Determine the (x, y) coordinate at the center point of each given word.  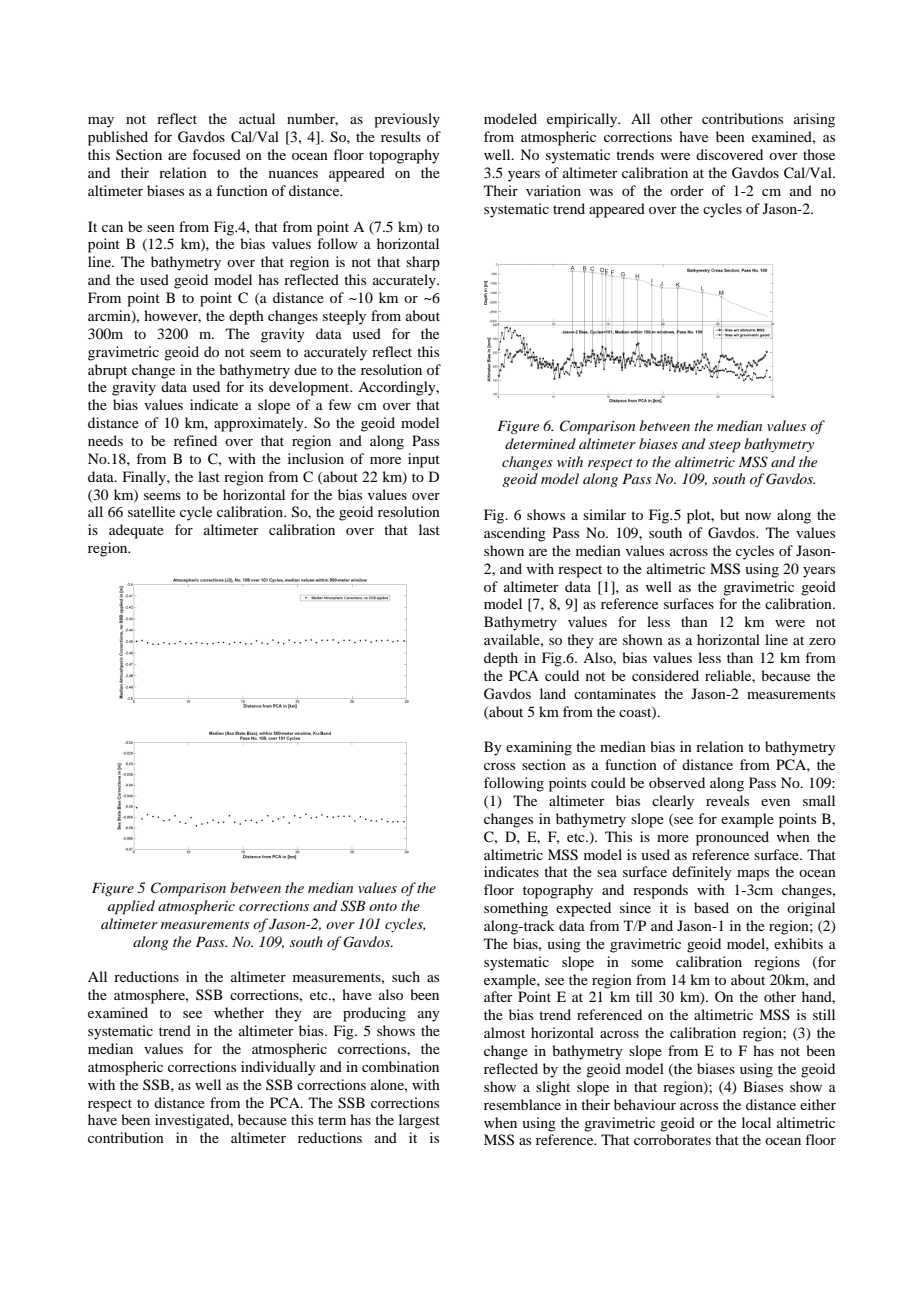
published (118, 138)
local (756, 1122)
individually (278, 1068)
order (687, 190)
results (401, 136)
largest (419, 1121)
